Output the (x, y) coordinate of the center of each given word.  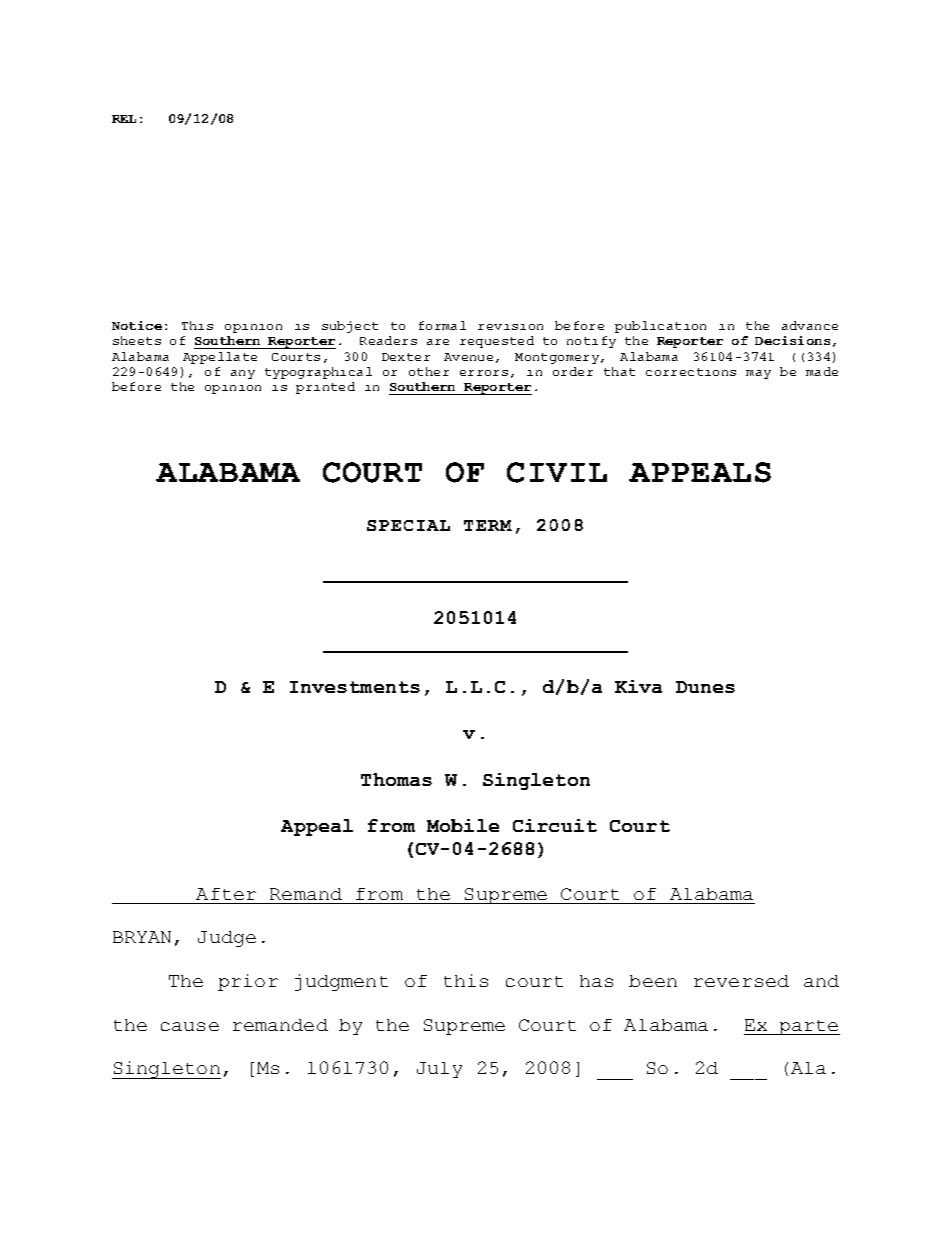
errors (484, 373)
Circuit (555, 825)
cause (190, 1026)
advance (810, 325)
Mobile (463, 825)
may (758, 374)
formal (442, 325)
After (226, 894)
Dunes (705, 687)
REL (124, 119)
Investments (355, 687)
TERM (488, 525)
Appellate (220, 358)
